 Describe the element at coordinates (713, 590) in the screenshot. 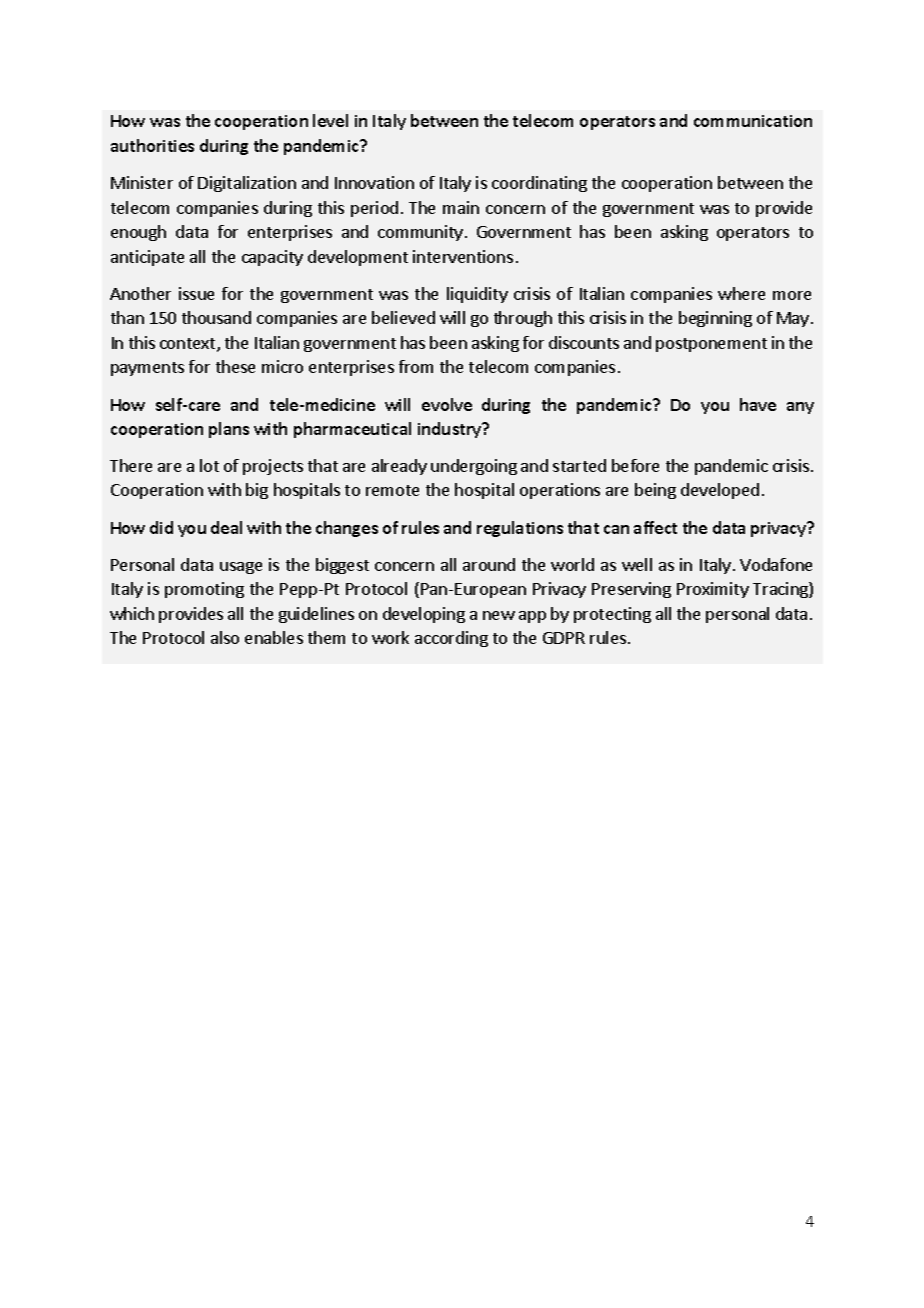

I see `Proximity` at that location.
